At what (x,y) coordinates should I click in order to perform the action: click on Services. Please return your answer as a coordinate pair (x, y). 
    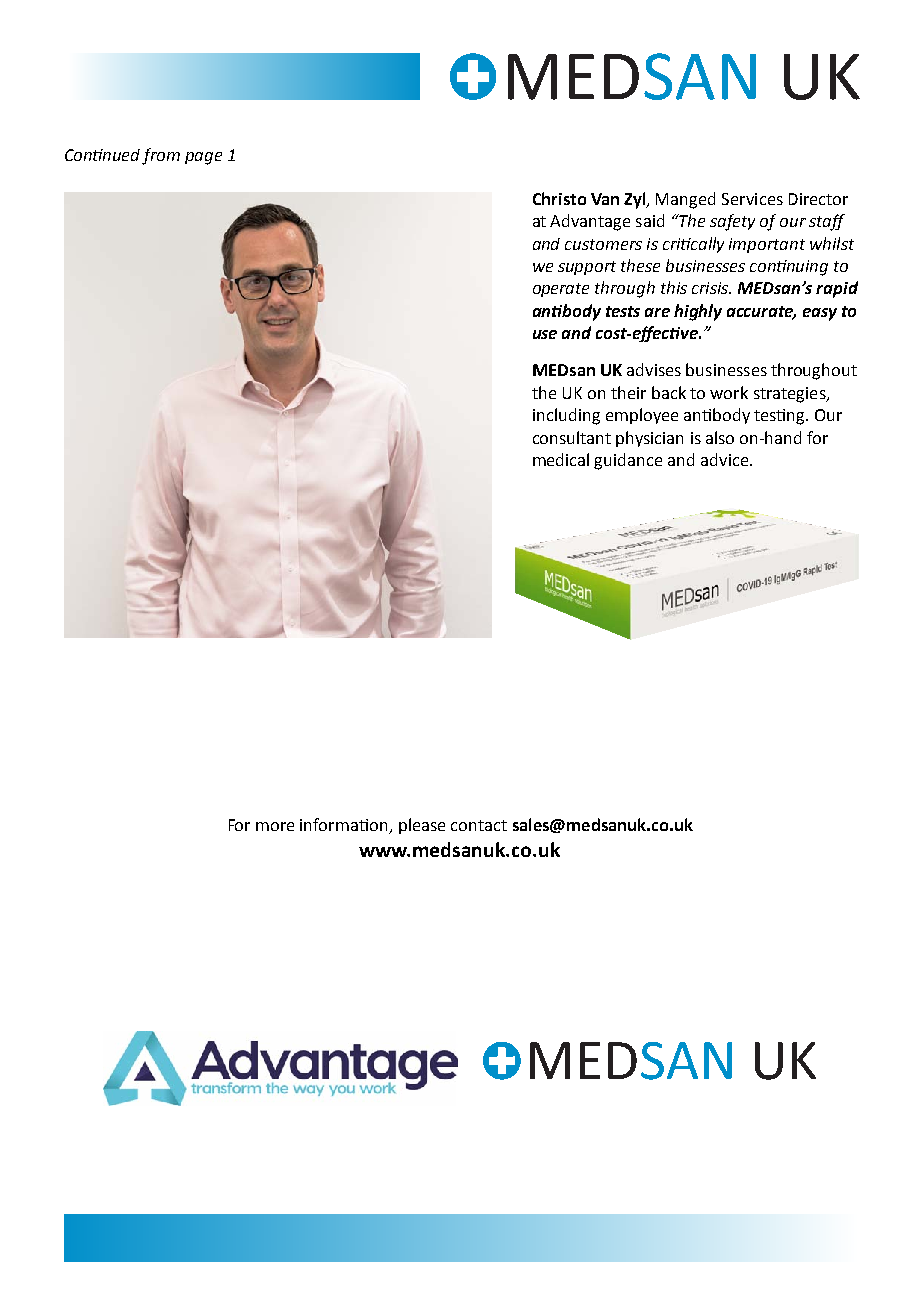
    Looking at the image, I should click on (752, 199).
